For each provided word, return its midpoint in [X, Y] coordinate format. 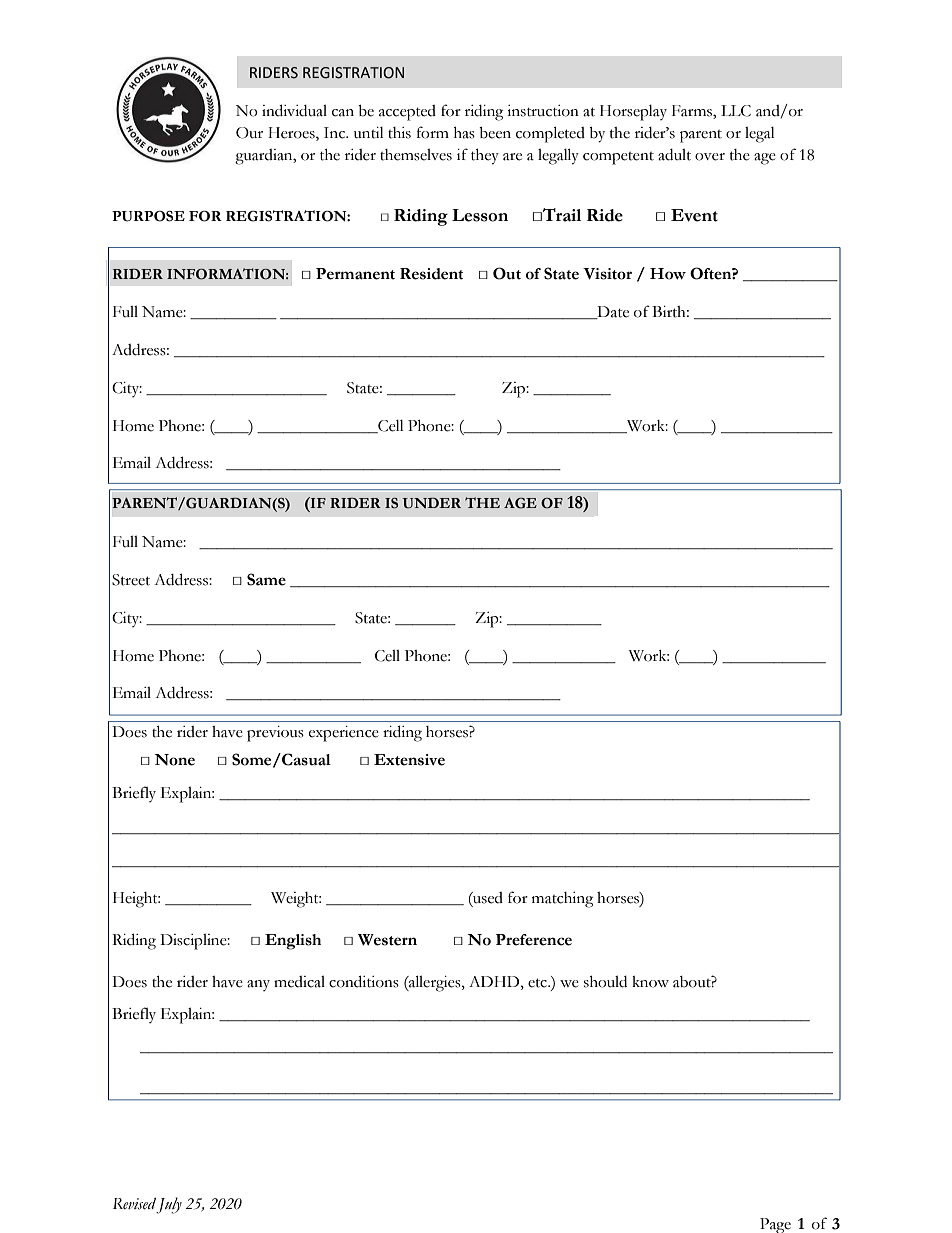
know [650, 982]
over [710, 157]
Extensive [409, 760]
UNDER [432, 503]
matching [562, 900]
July [169, 1205]
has [464, 133]
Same [266, 579]
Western [387, 940]
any [258, 985]
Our [249, 133]
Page [775, 1225]
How [668, 274]
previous [275, 734]
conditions [364, 981]
